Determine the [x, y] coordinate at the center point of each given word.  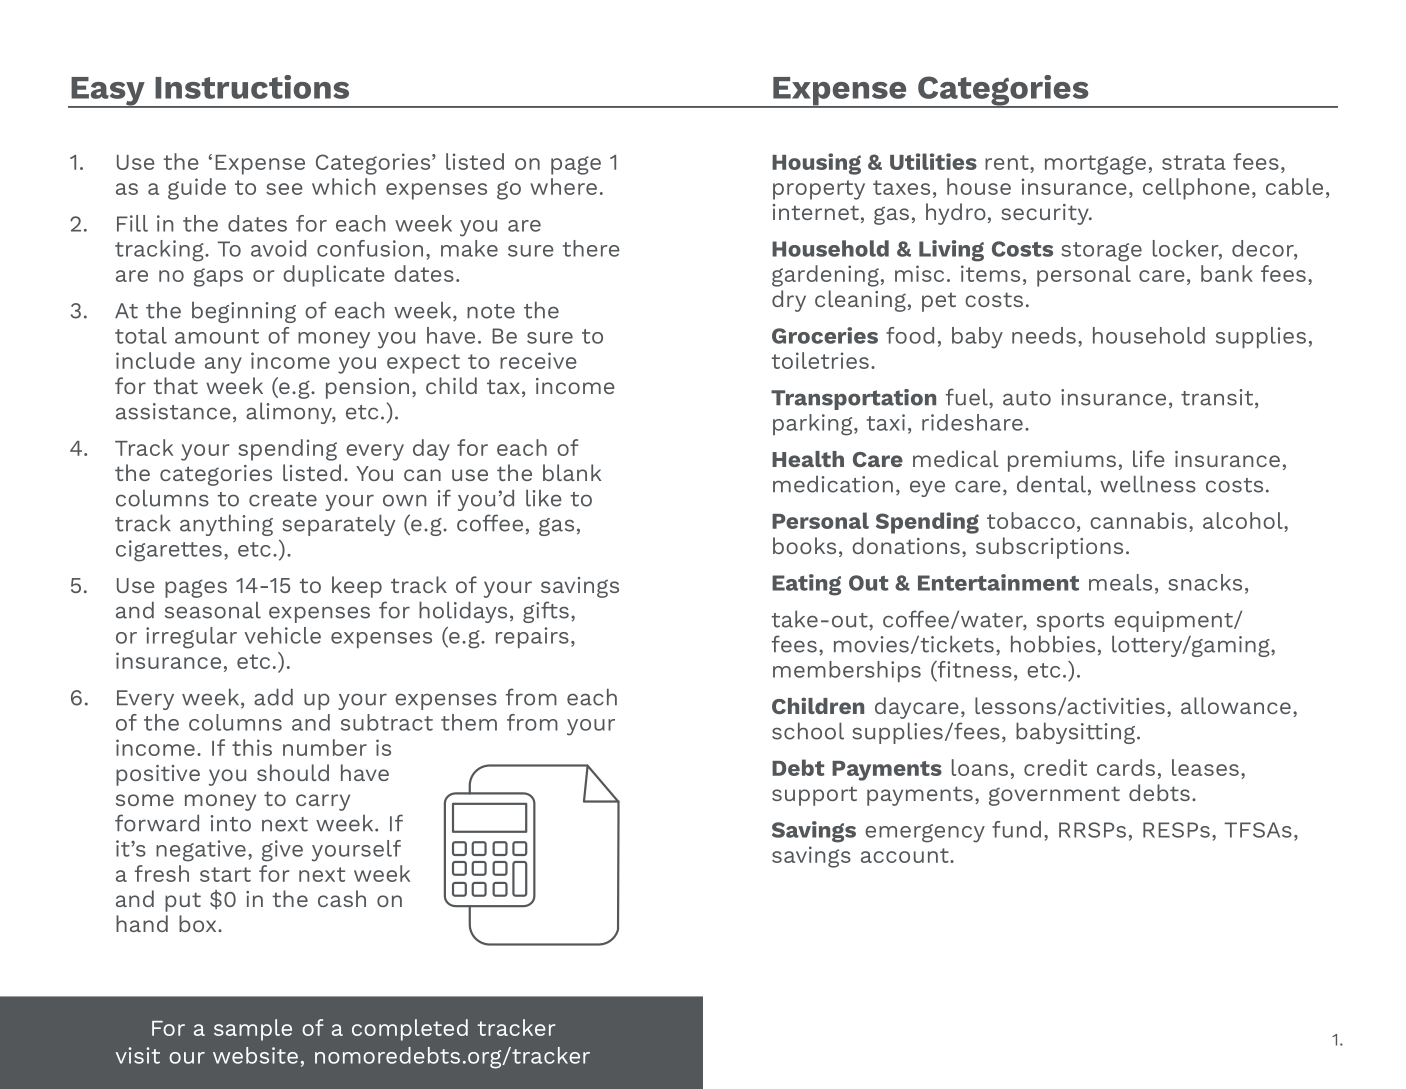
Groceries [825, 335]
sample [253, 1030]
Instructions [252, 87]
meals [1120, 582]
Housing [816, 164]
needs [1044, 335]
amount [217, 336]
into [230, 823]
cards [1126, 767]
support [814, 796]
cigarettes [169, 551]
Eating [806, 585]
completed [410, 1030]
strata [1194, 162]
